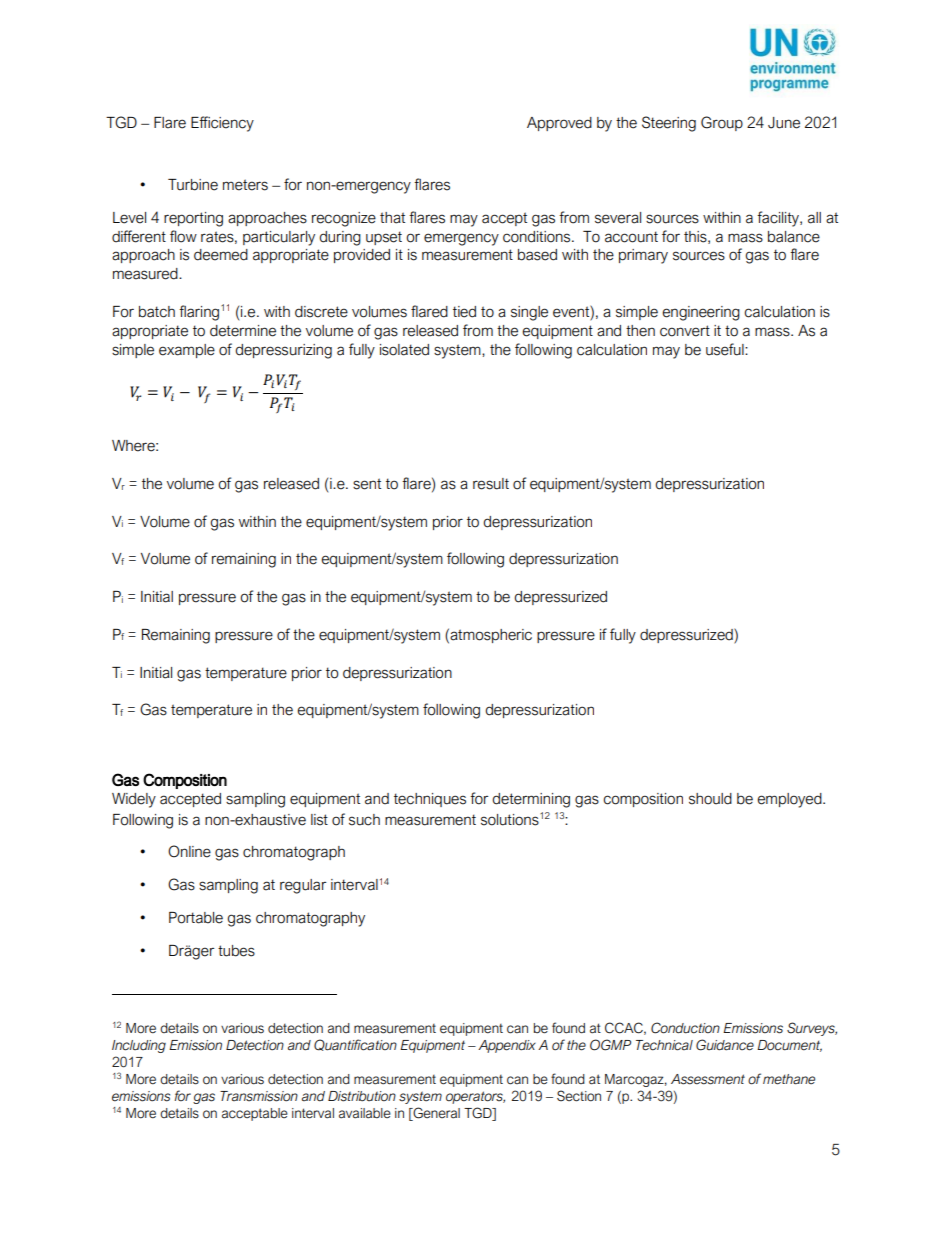 The height and width of the image is (1233, 952). Describe the element at coordinates (722, 123) in the image. I see `Group` at that location.
